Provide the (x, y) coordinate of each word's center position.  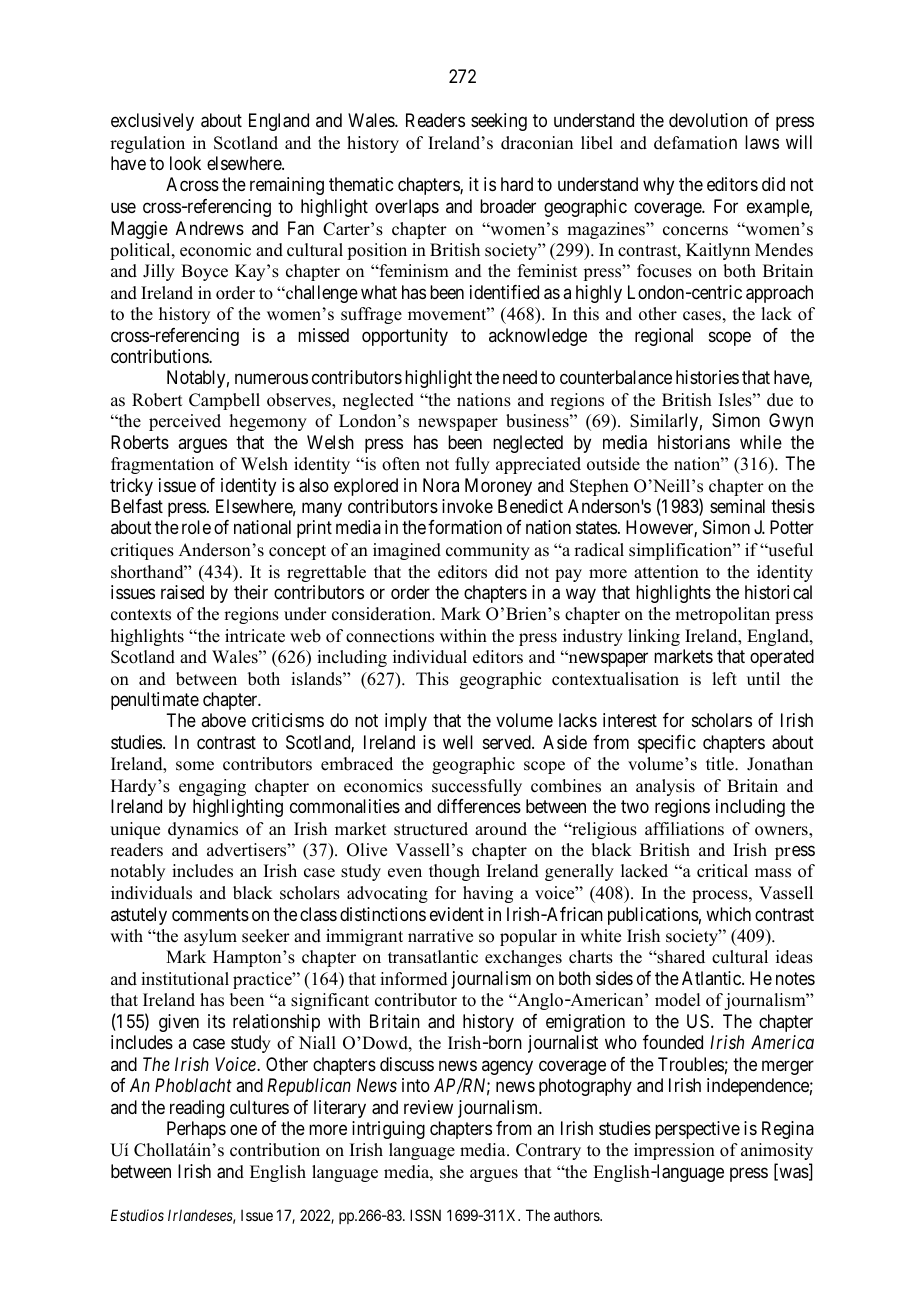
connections (390, 636)
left (724, 679)
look (185, 163)
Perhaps (196, 1130)
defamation (695, 143)
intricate (255, 636)
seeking (499, 122)
